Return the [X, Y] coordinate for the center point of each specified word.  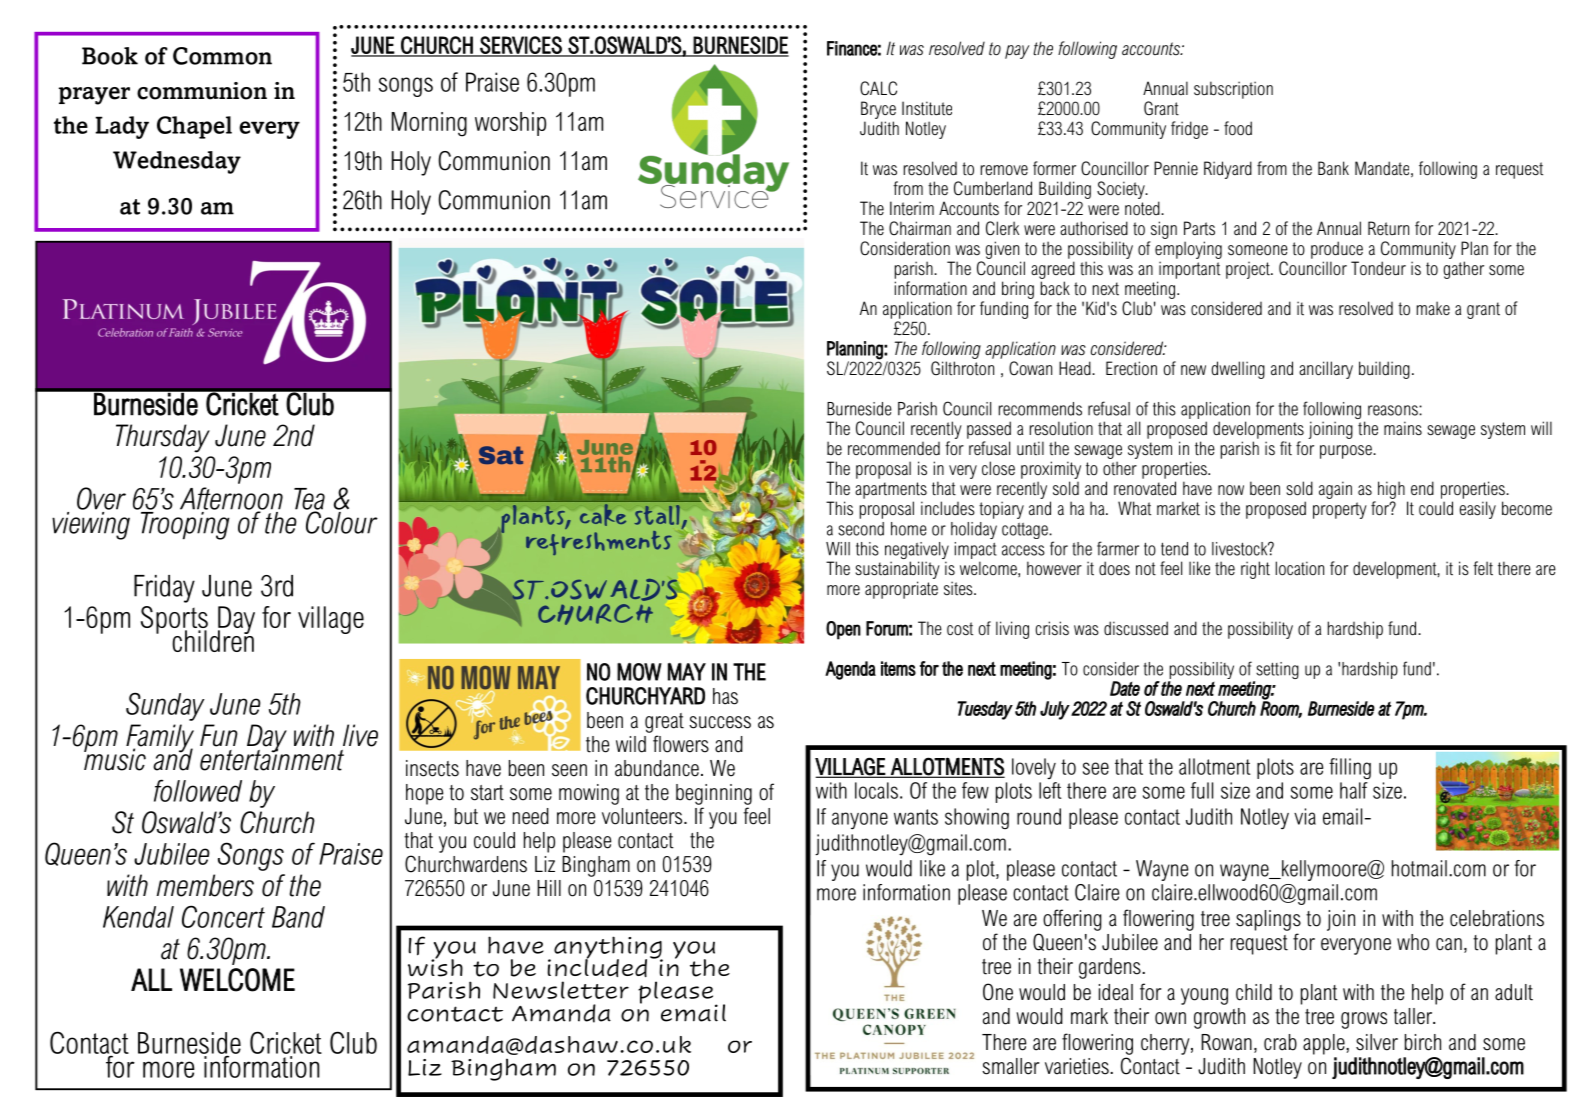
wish [435, 966]
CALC [878, 88]
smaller [1011, 1066]
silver [1377, 1042]
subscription [1233, 90]
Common [222, 56]
